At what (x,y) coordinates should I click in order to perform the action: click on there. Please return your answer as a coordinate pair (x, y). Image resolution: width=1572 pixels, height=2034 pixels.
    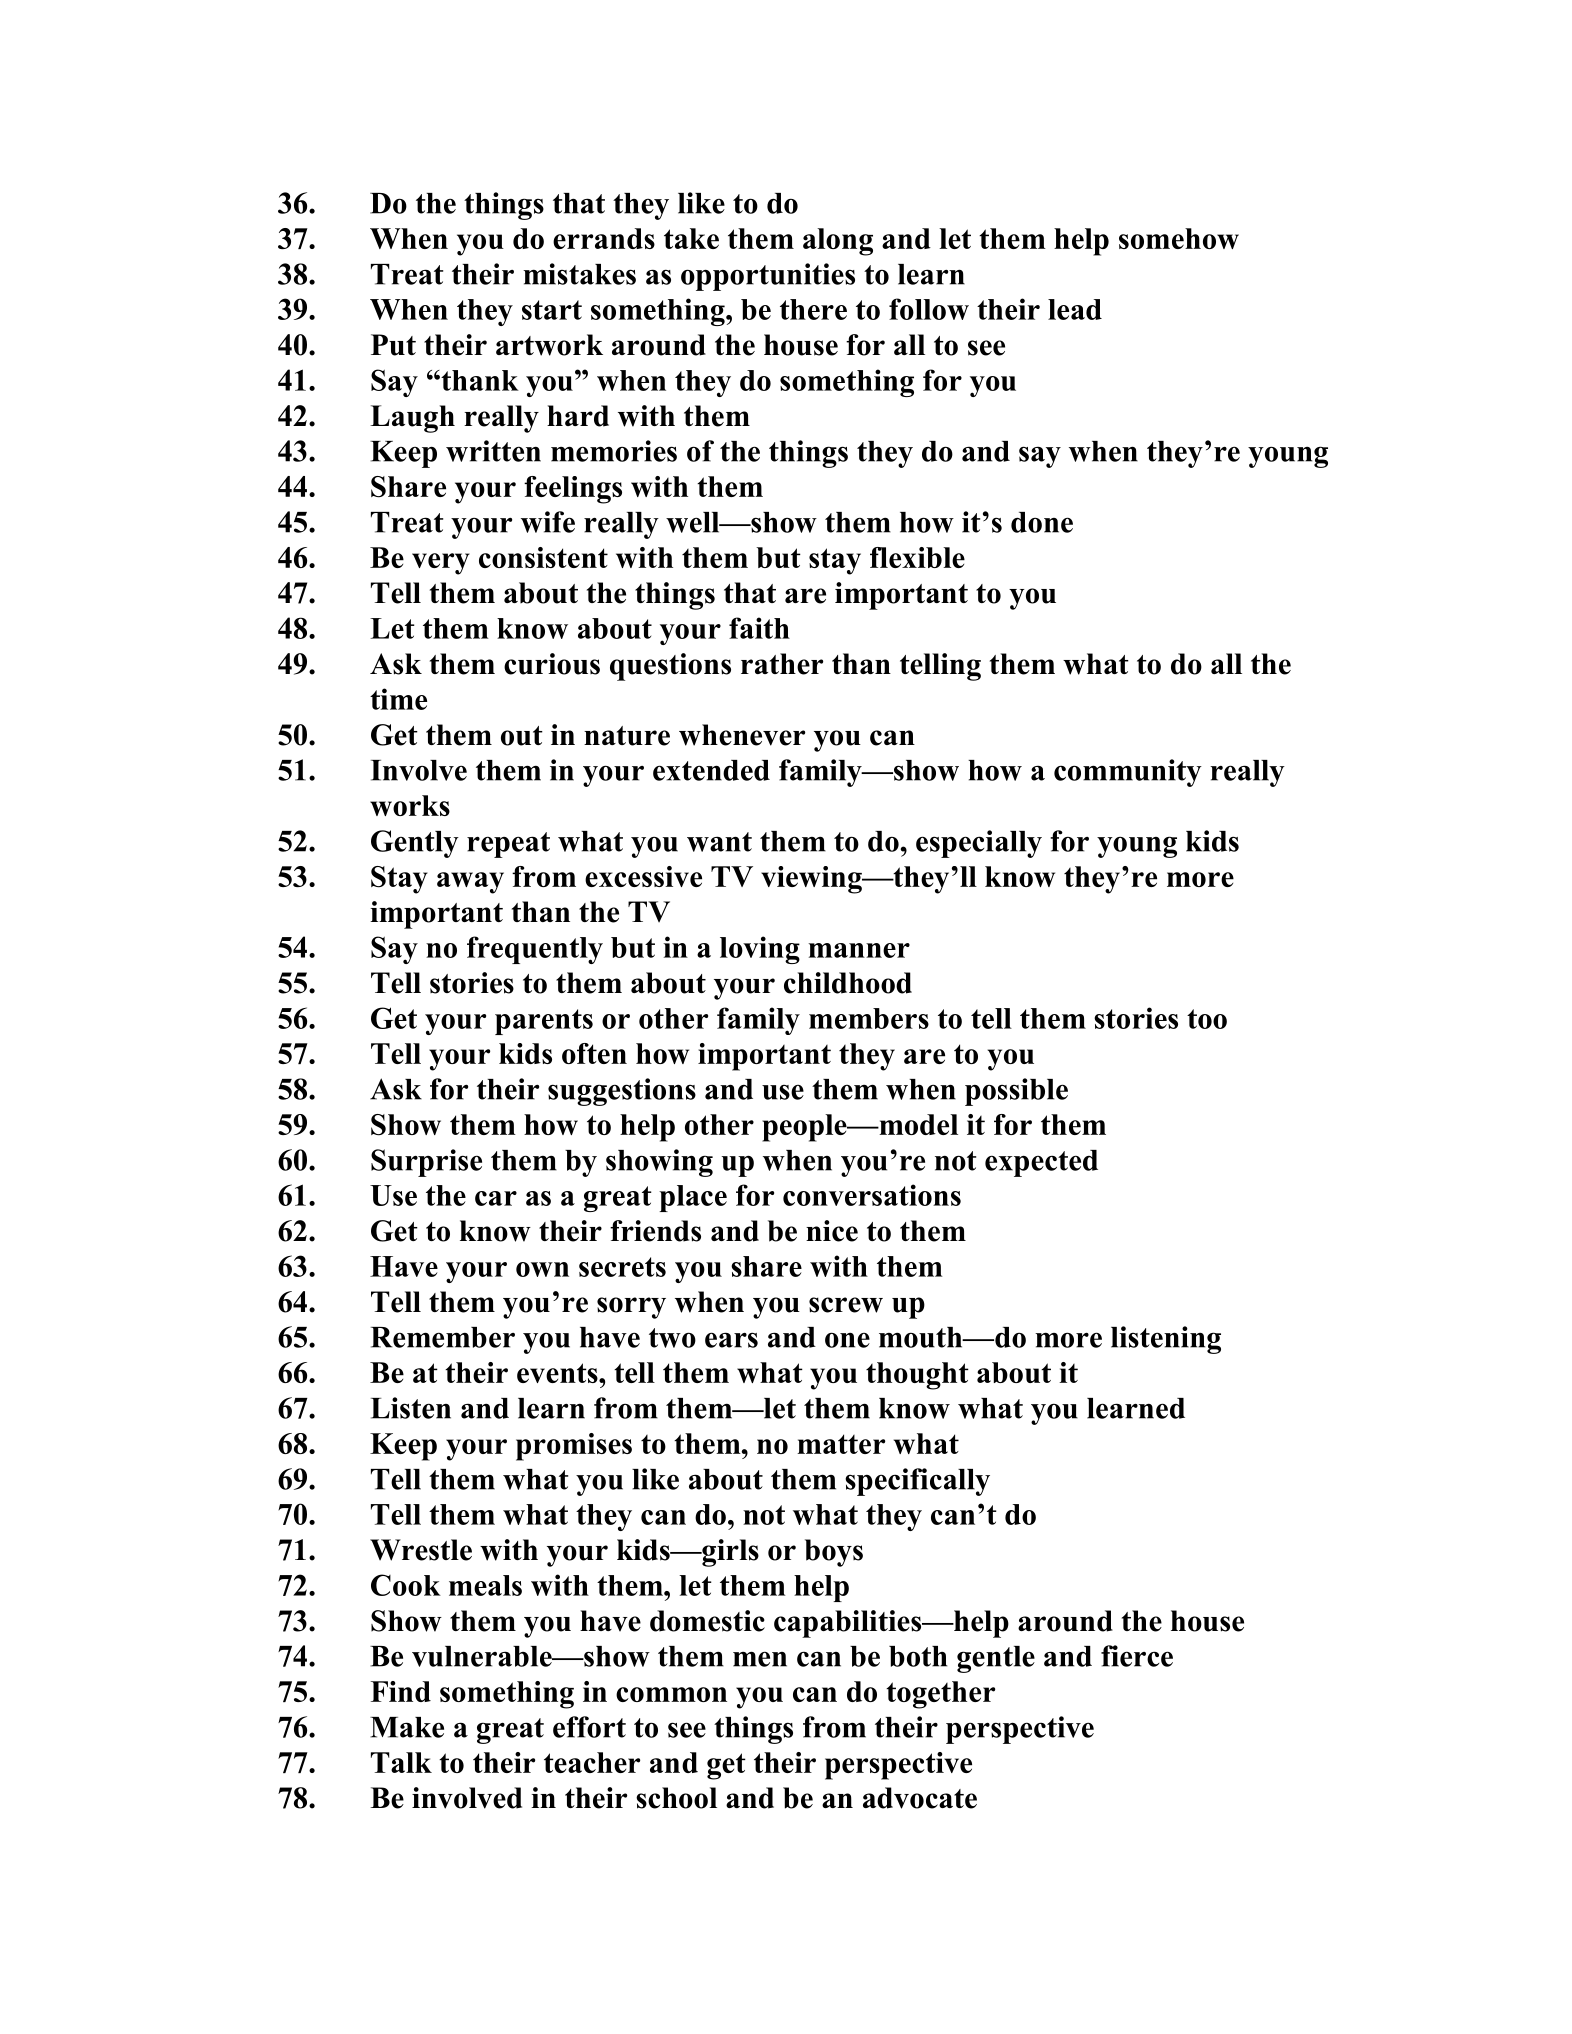
    Looking at the image, I should click on (813, 309).
